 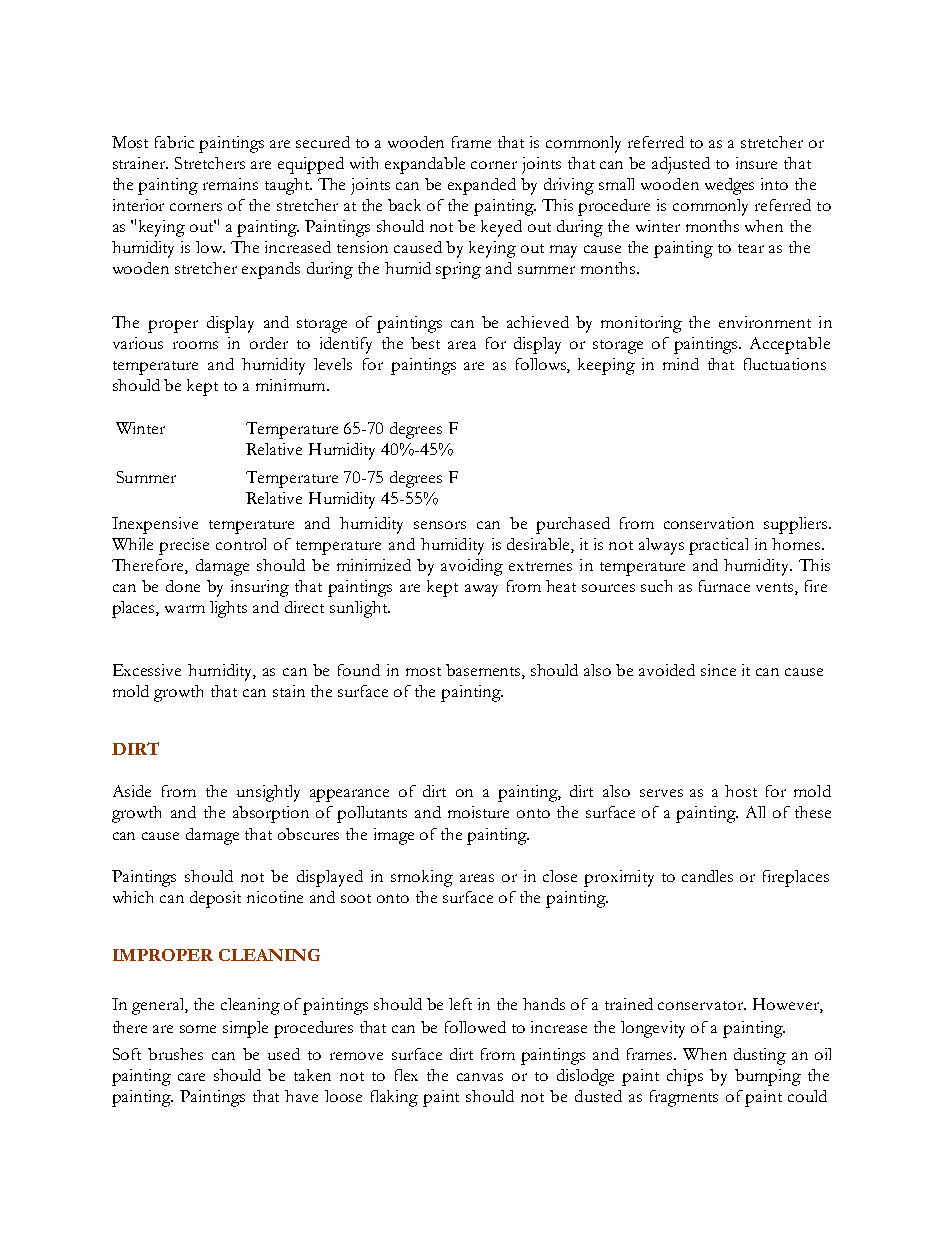 What do you see at coordinates (155, 525) in the image?
I see `Inexpensive` at bounding box center [155, 525].
